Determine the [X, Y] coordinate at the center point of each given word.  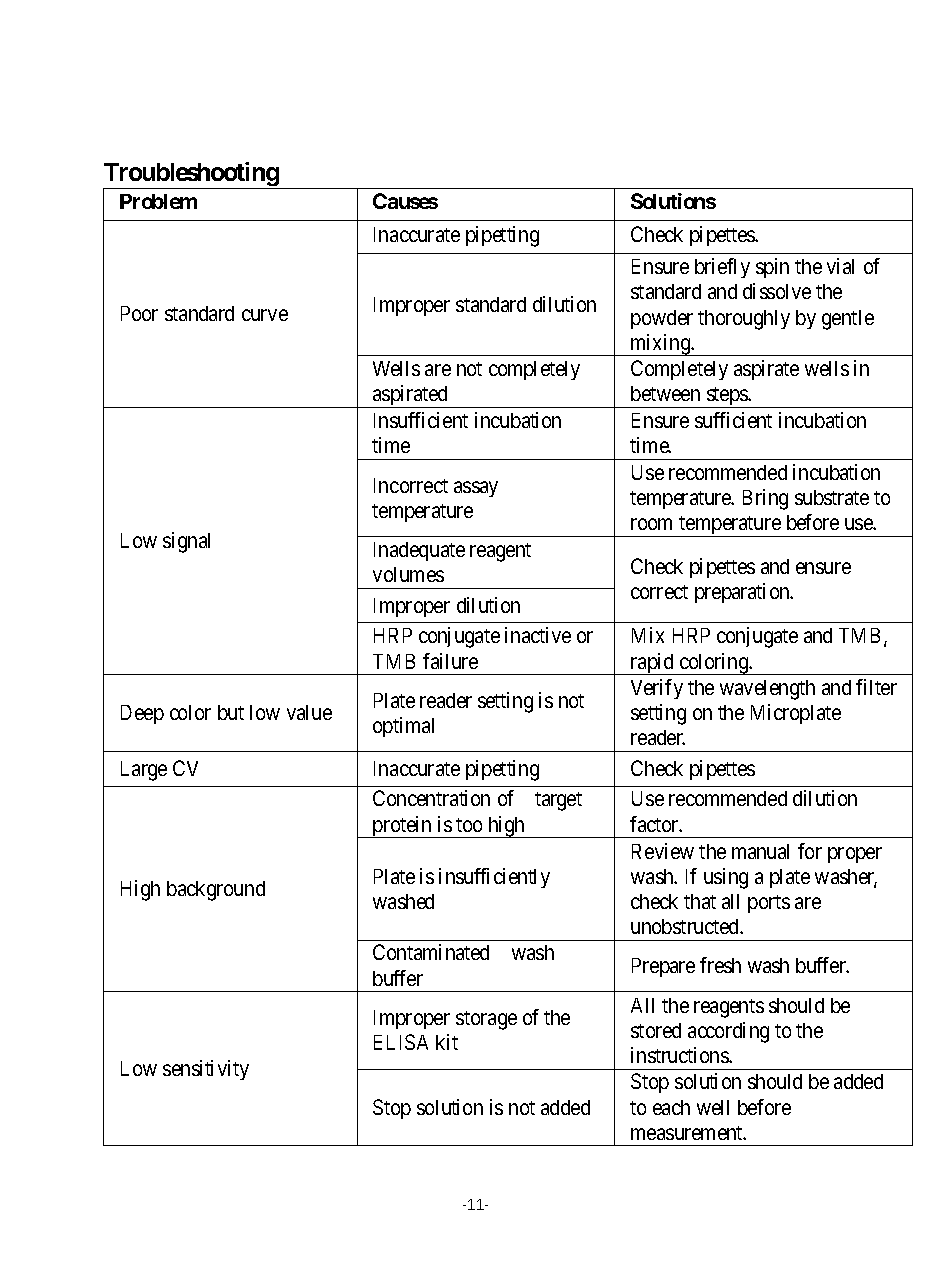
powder [662, 319]
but [231, 712]
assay [476, 489]
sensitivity [206, 1070]
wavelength [767, 690]
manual [760, 851]
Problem [158, 201]
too [469, 825]
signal [186, 542]
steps [727, 397]
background [216, 891]
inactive [538, 635]
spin [772, 268]
